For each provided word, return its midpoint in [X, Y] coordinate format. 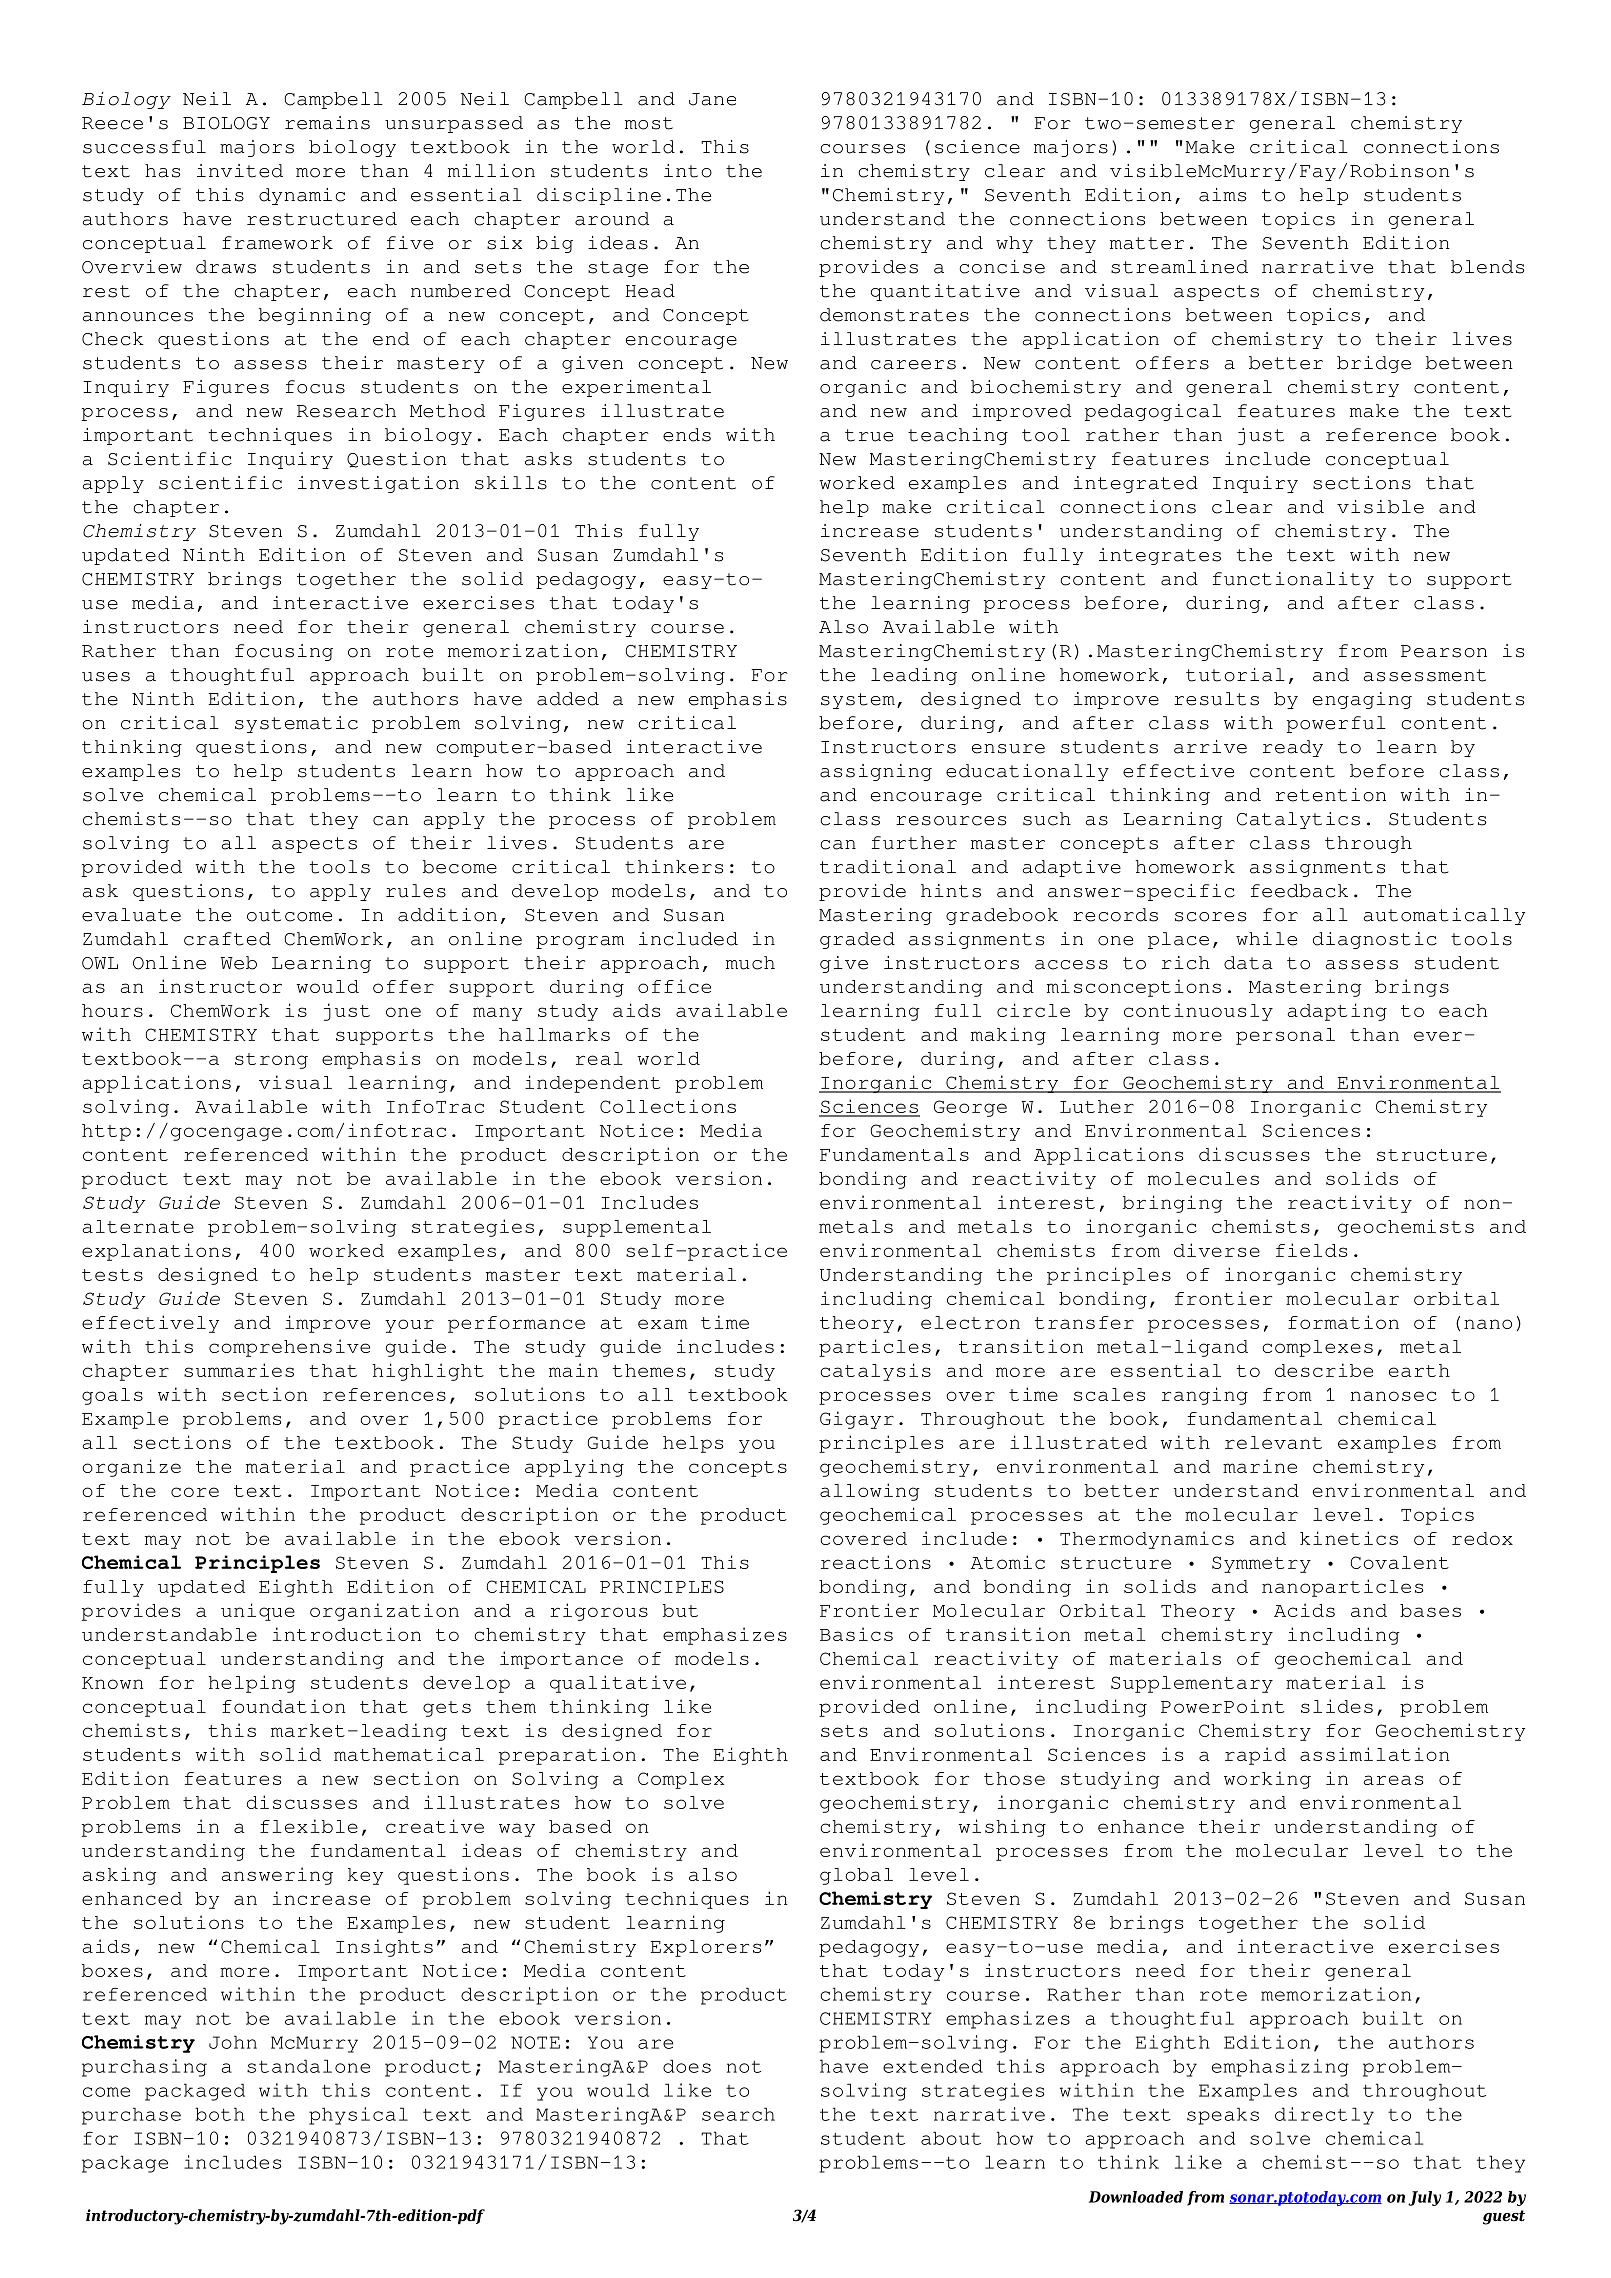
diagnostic [1375, 940]
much [750, 963]
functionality [1293, 580]
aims [1222, 195]
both [220, 2114]
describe [1324, 1370]
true [869, 435]
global [856, 1876]
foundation [284, 1706]
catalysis [875, 1372]
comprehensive [289, 1348]
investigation [378, 484]
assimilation [1375, 1754]
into [688, 171]
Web [239, 963]
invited [240, 171]
